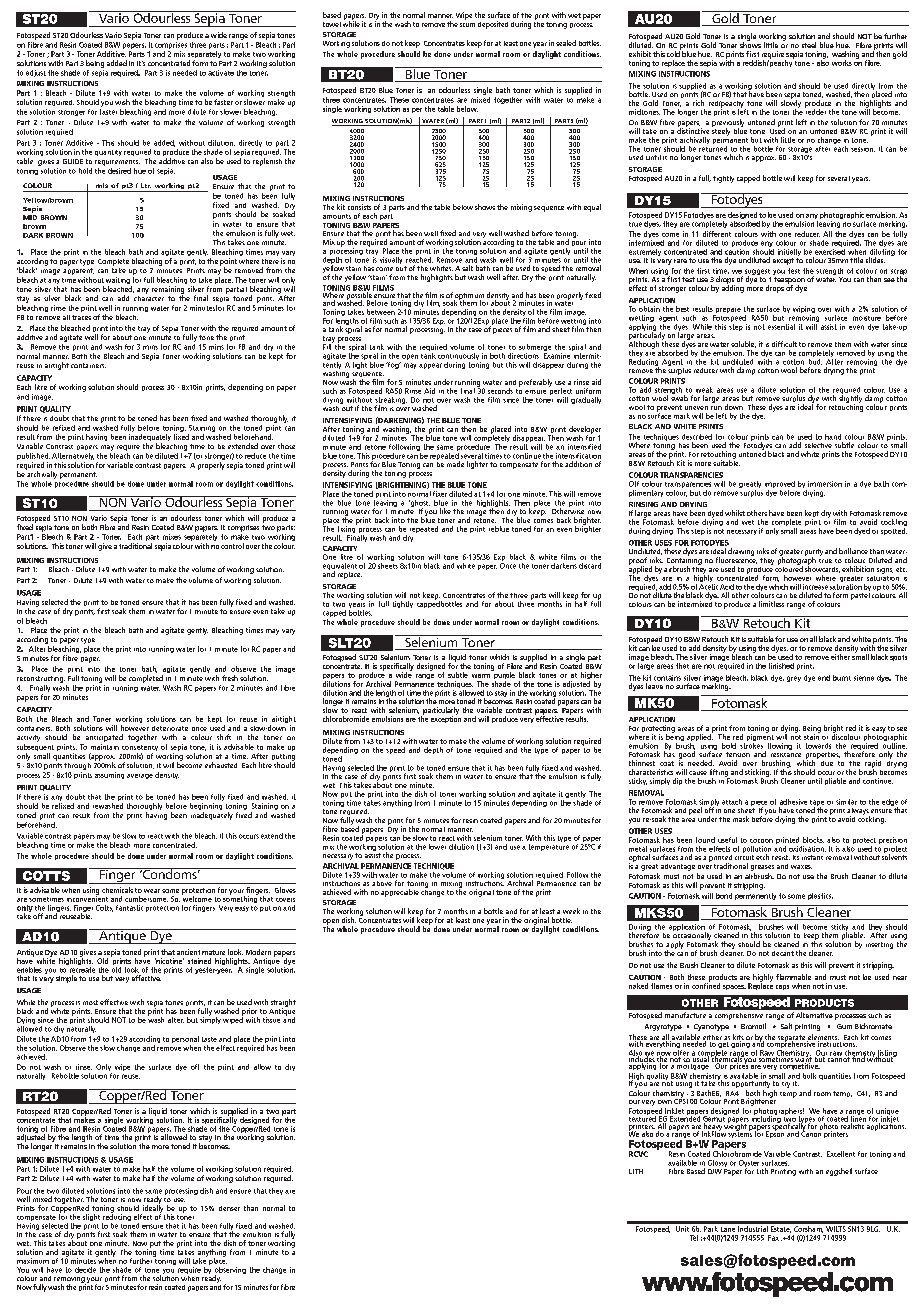 This screenshot has height=1308, width=924. Describe the element at coordinates (85, 1270) in the screenshot. I see `decide` at that location.
